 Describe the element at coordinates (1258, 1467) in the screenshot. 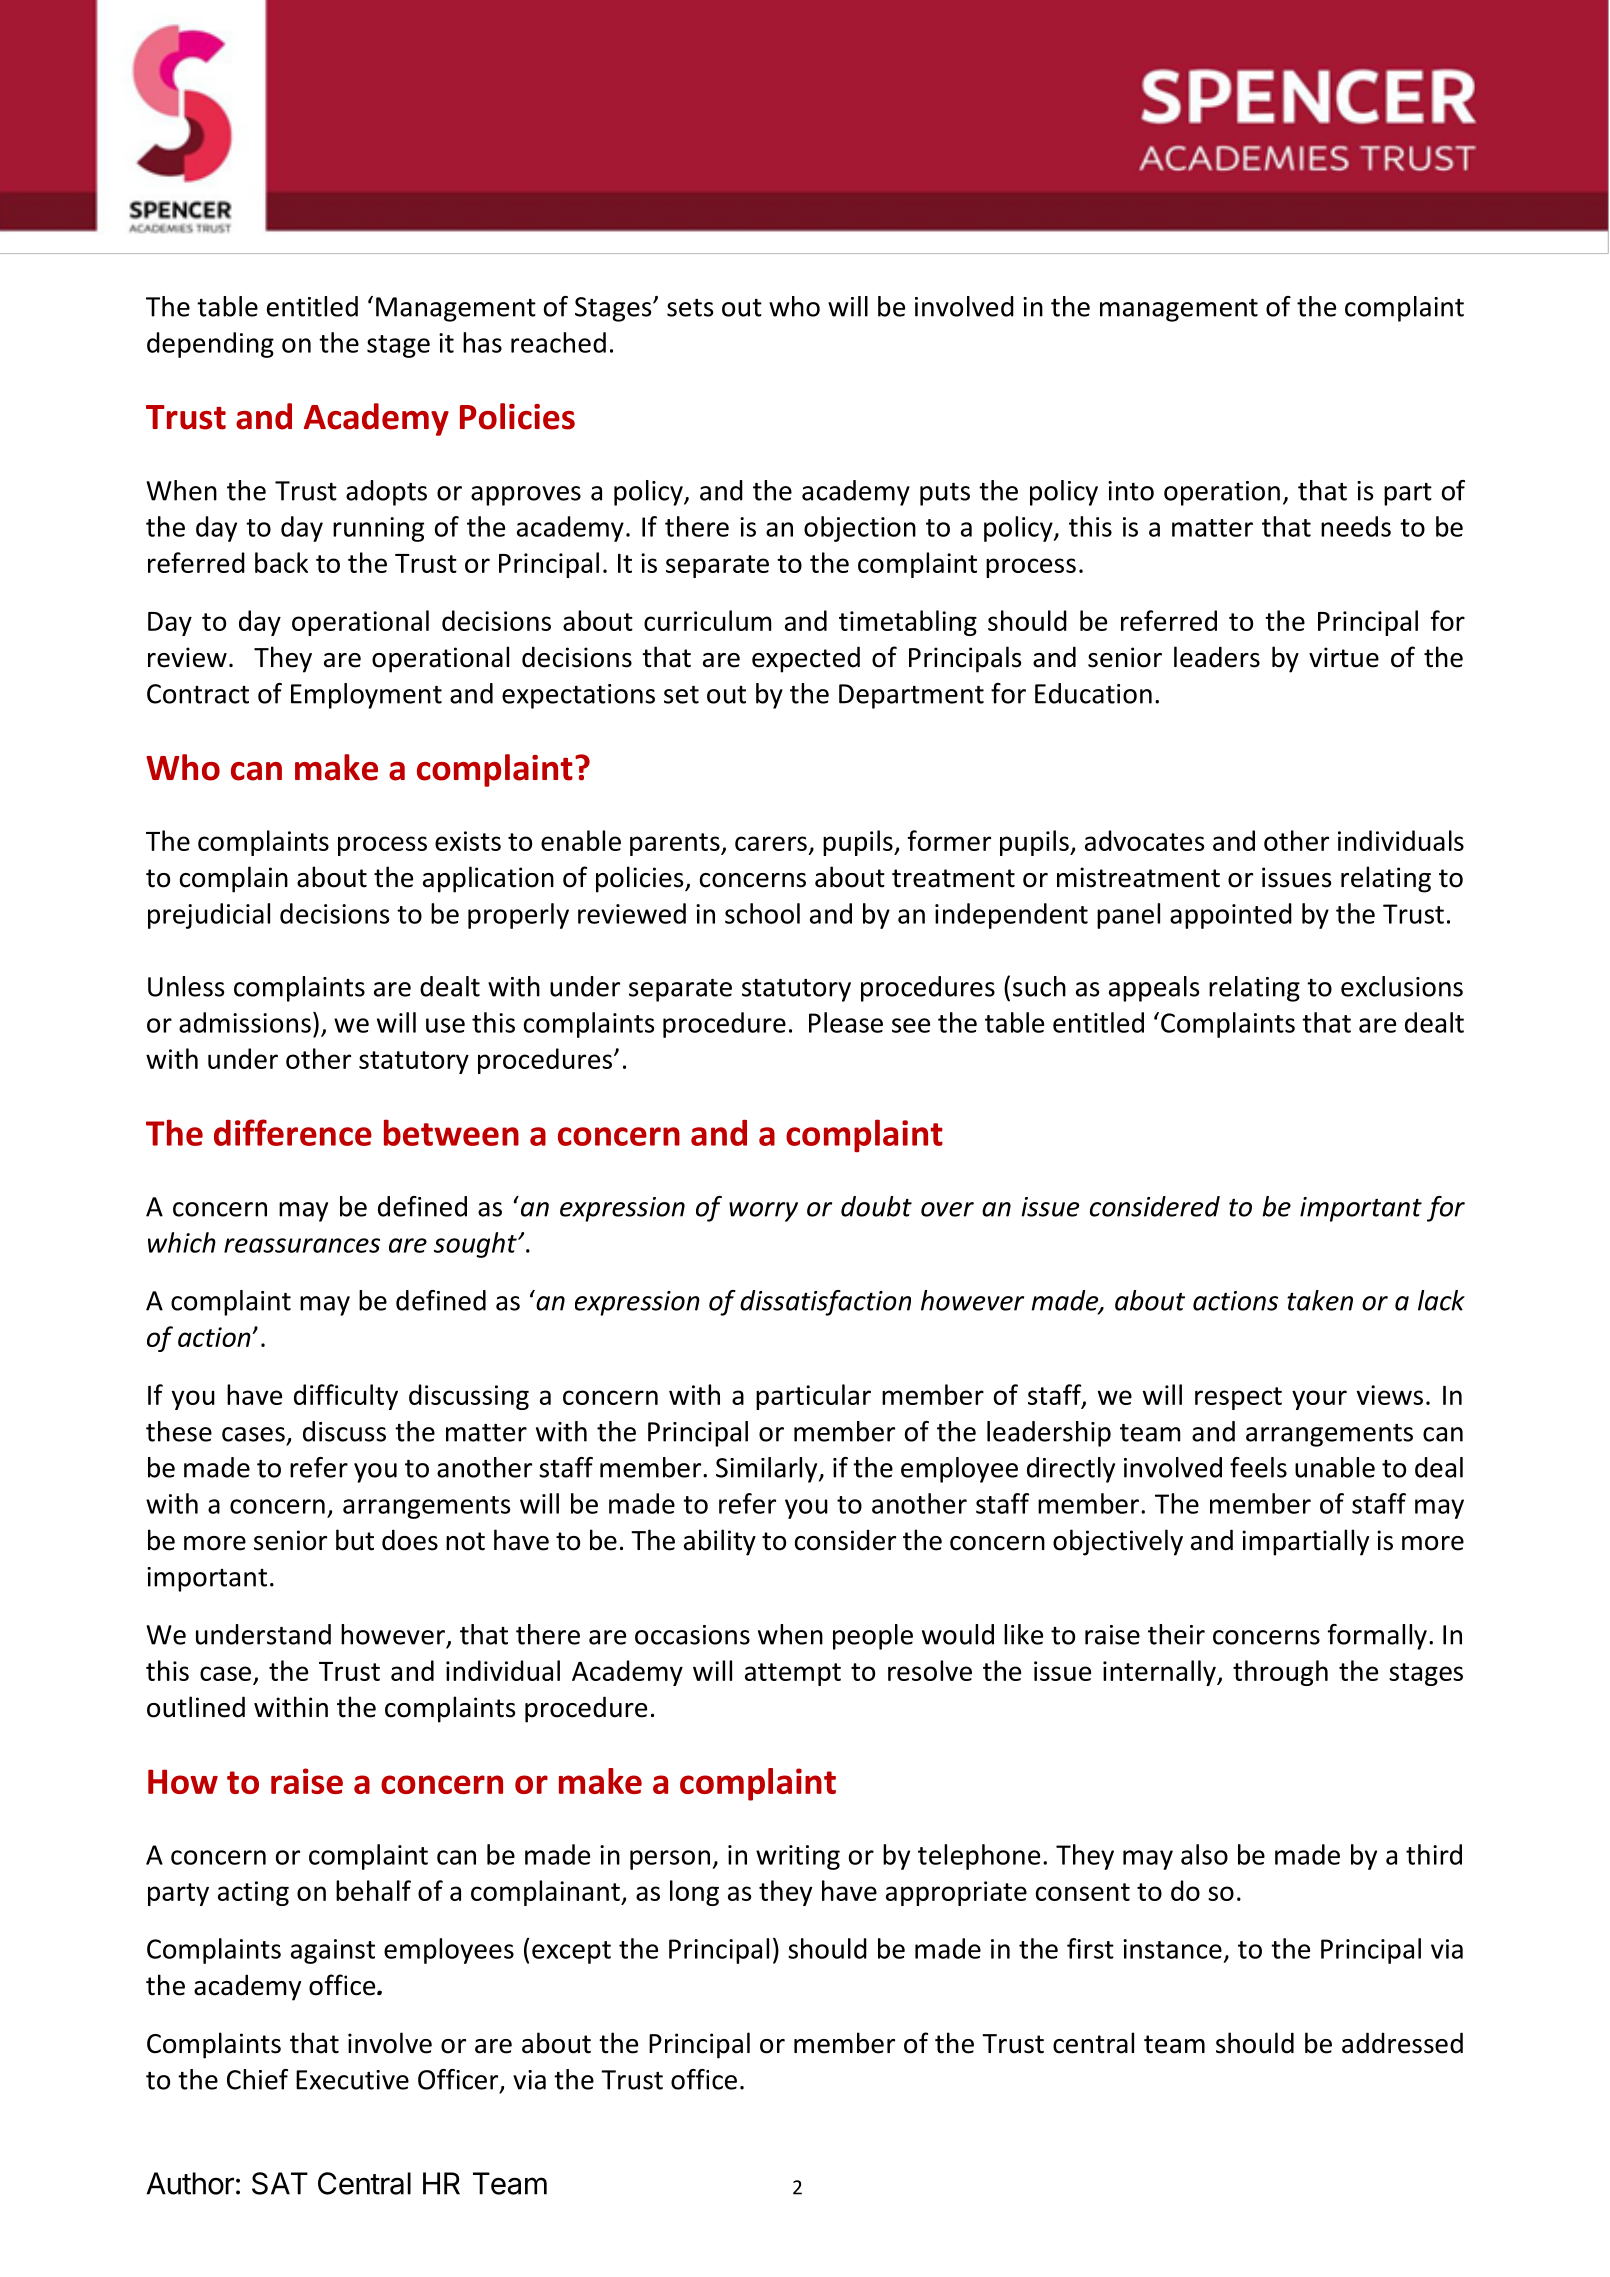

I see `feels` at that location.
